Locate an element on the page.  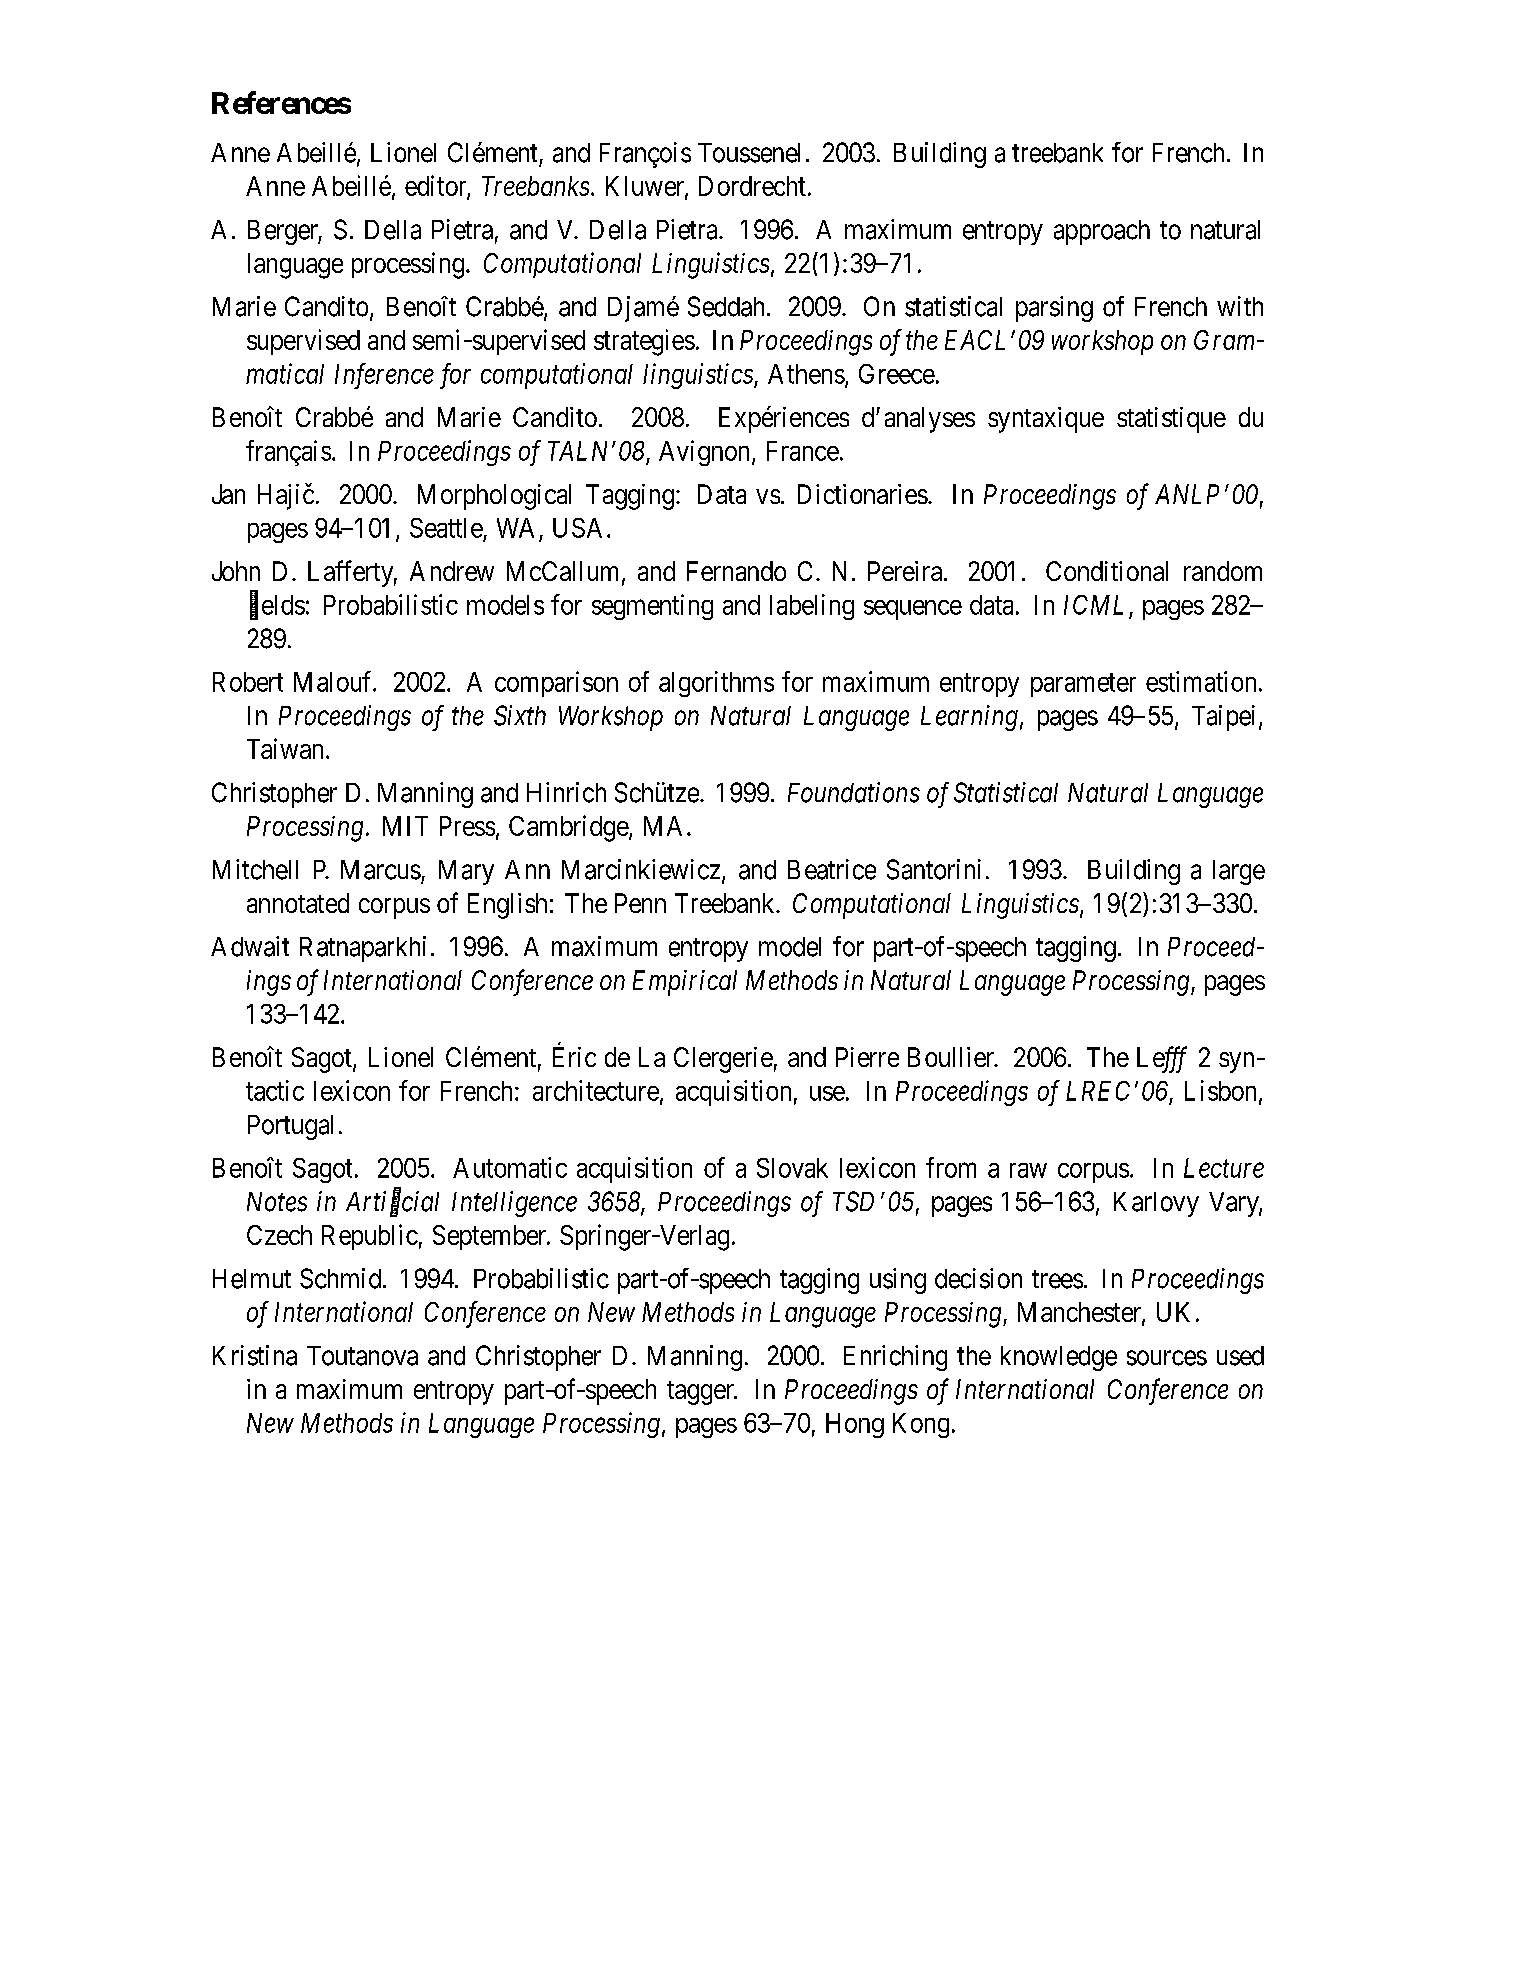
Foundations is located at coordinates (854, 792).
